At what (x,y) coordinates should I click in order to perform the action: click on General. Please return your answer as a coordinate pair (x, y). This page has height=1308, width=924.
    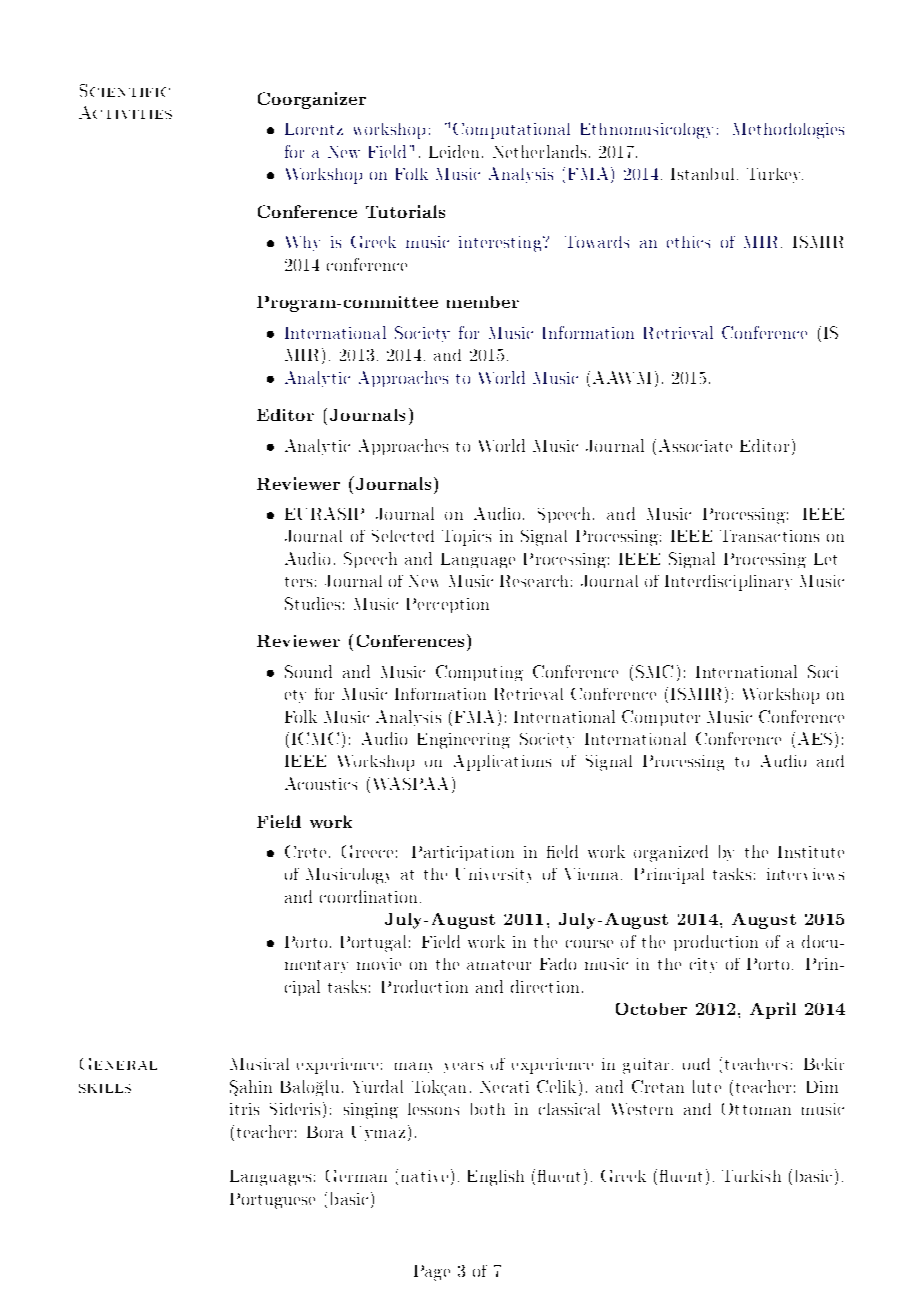
    Looking at the image, I should click on (118, 1064).
